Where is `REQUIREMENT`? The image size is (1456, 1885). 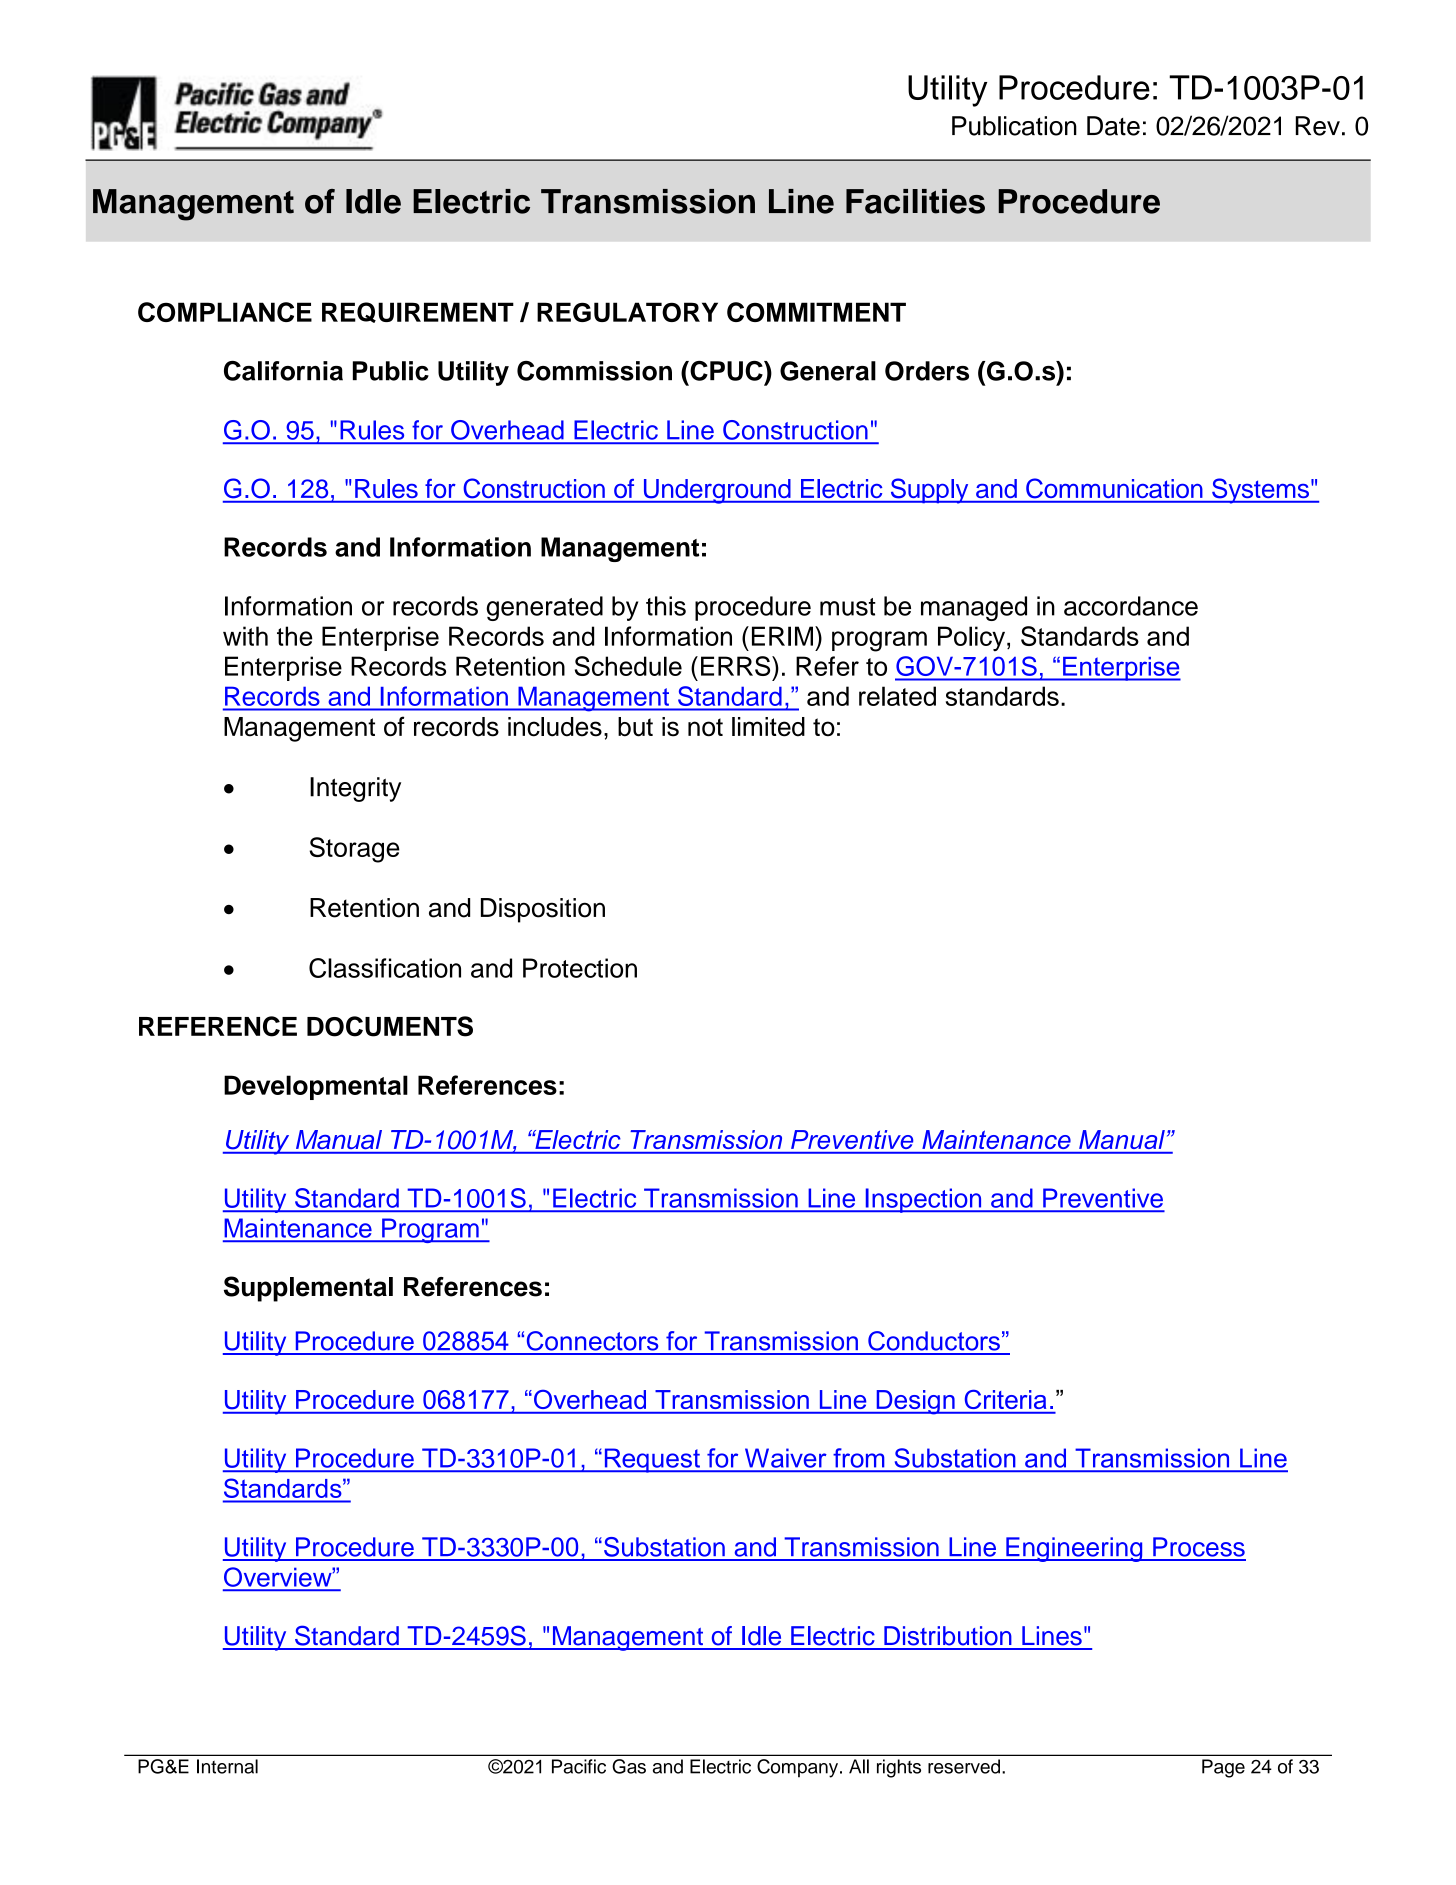
REQUIREMENT is located at coordinates (418, 312).
